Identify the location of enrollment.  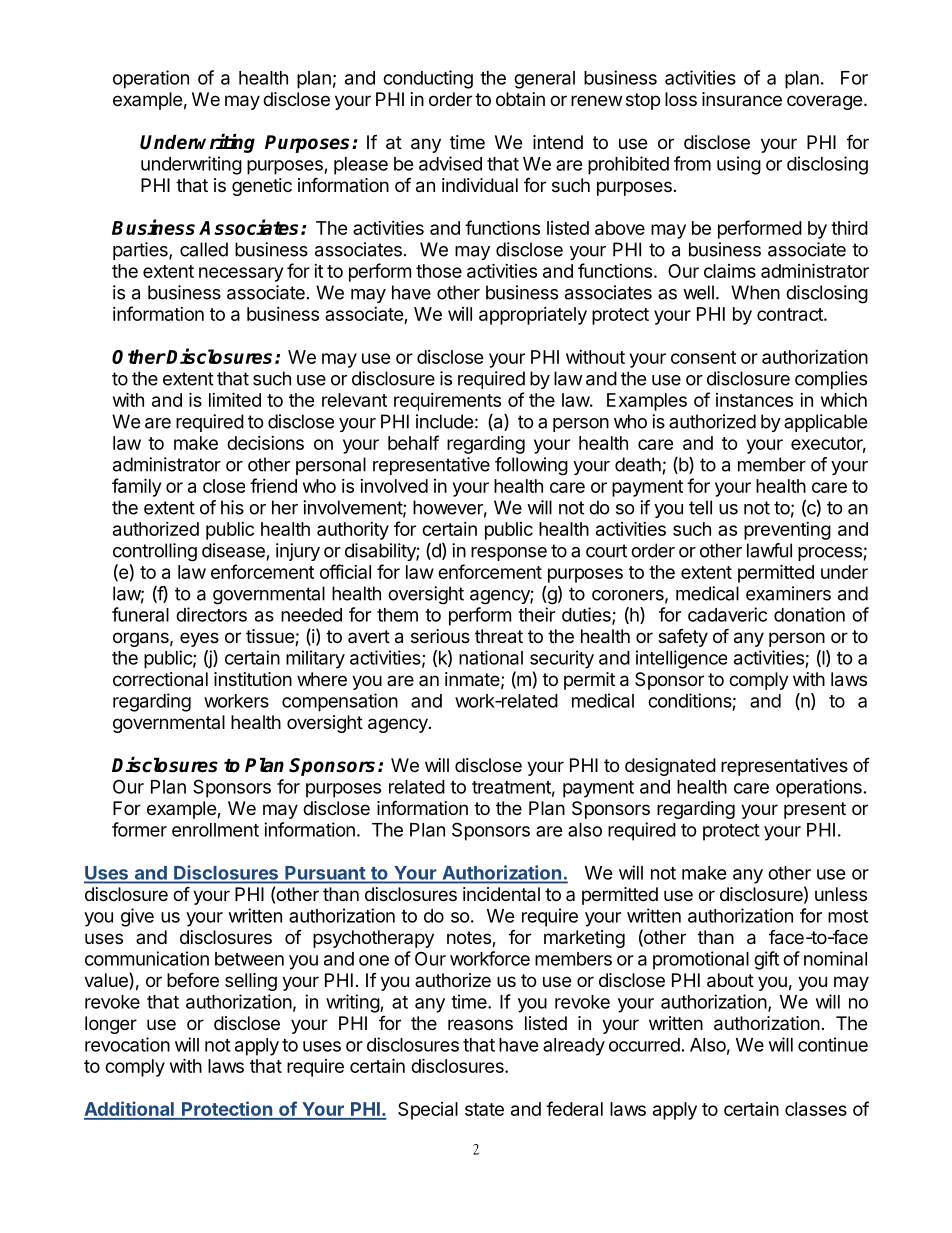
(215, 830).
